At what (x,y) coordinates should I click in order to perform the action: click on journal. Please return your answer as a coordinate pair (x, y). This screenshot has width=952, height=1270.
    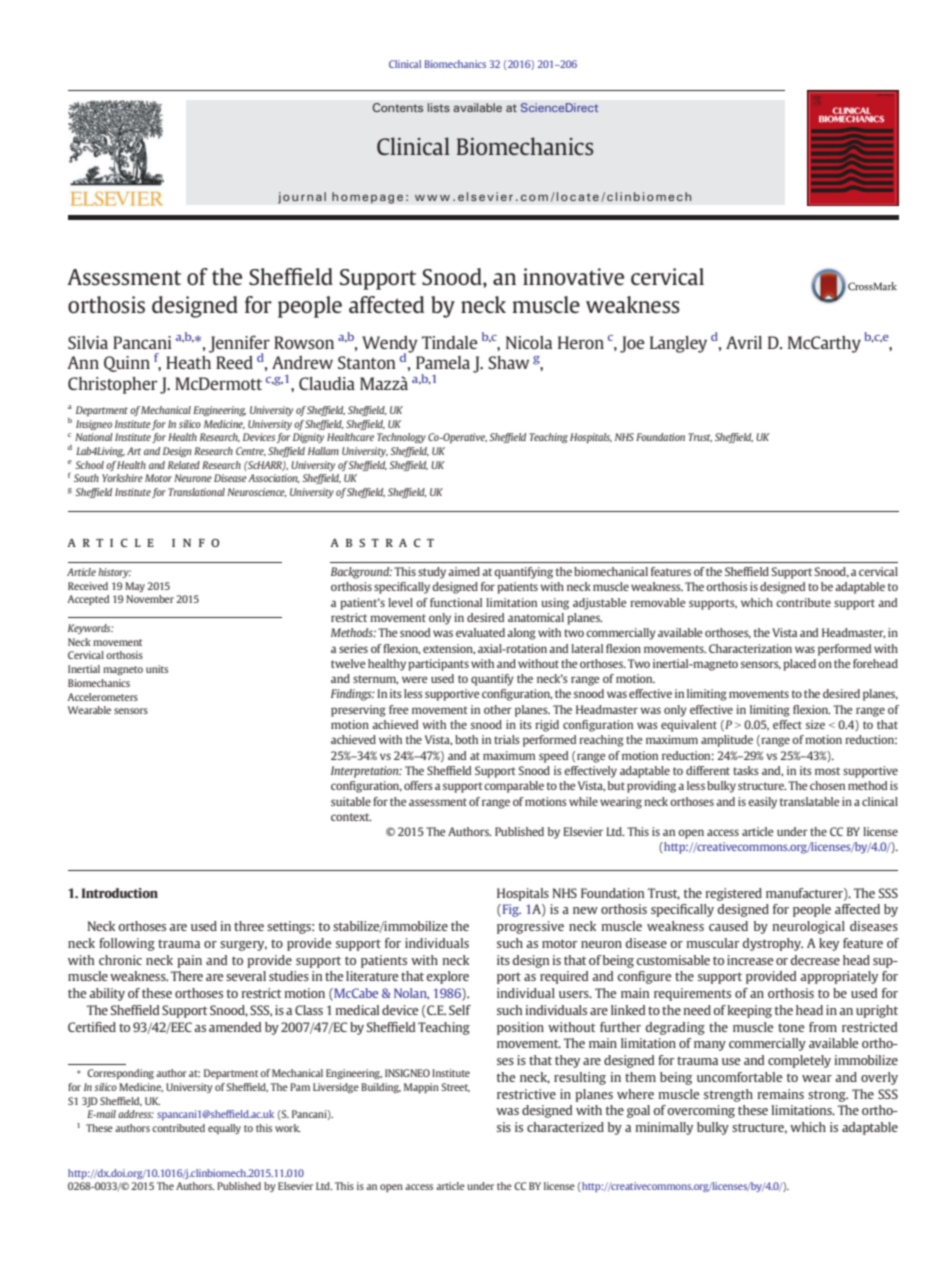
    Looking at the image, I should click on (302, 198).
